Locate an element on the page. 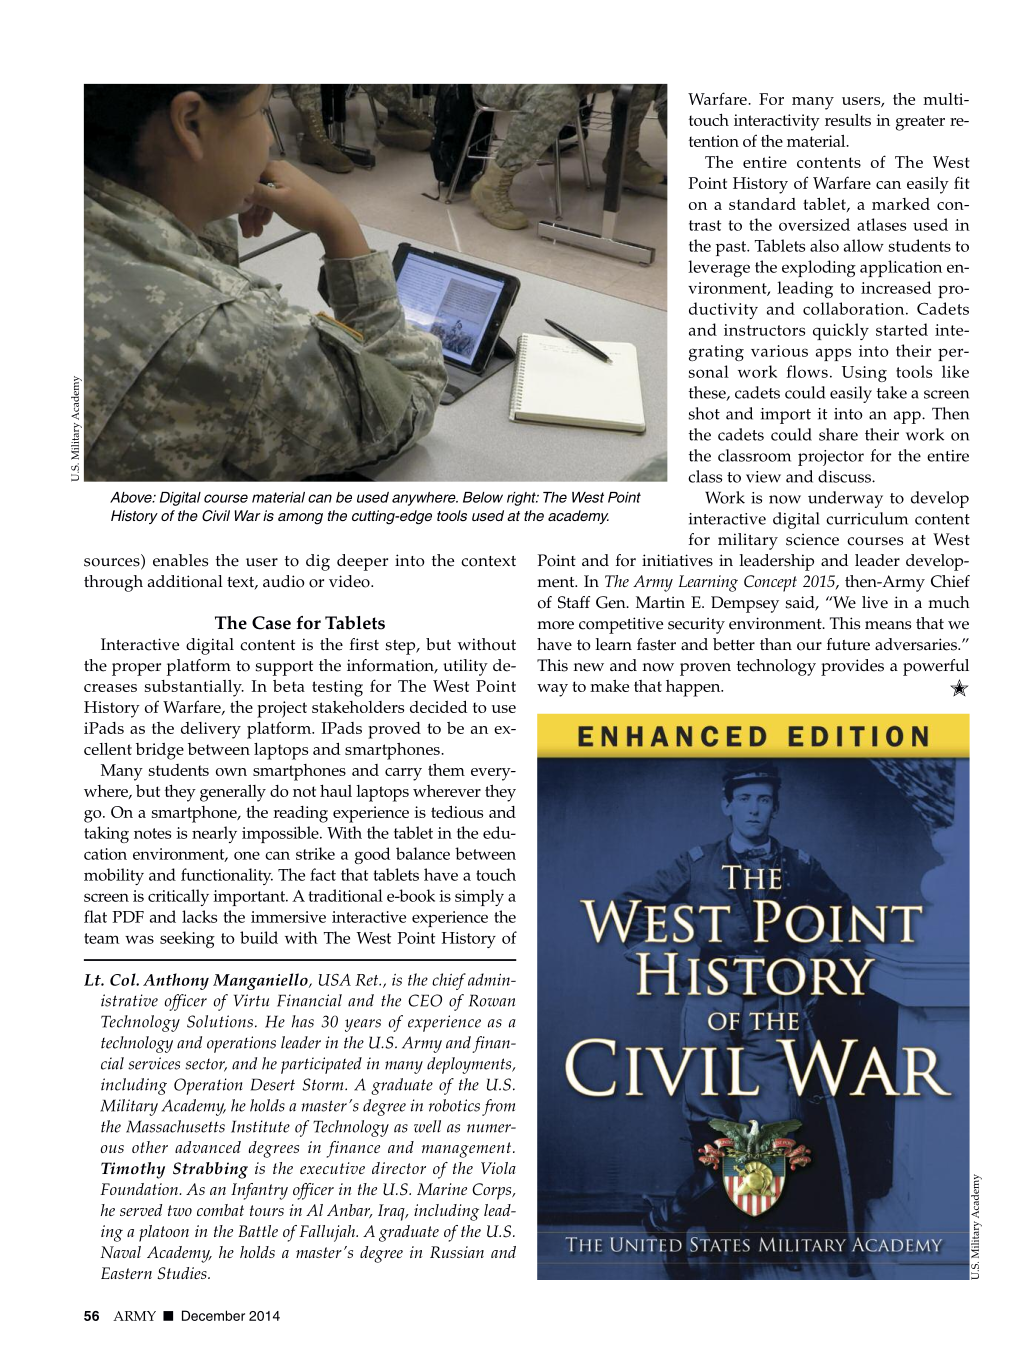 The width and height of the page is (1022, 1368). Above is located at coordinates (132, 497).
